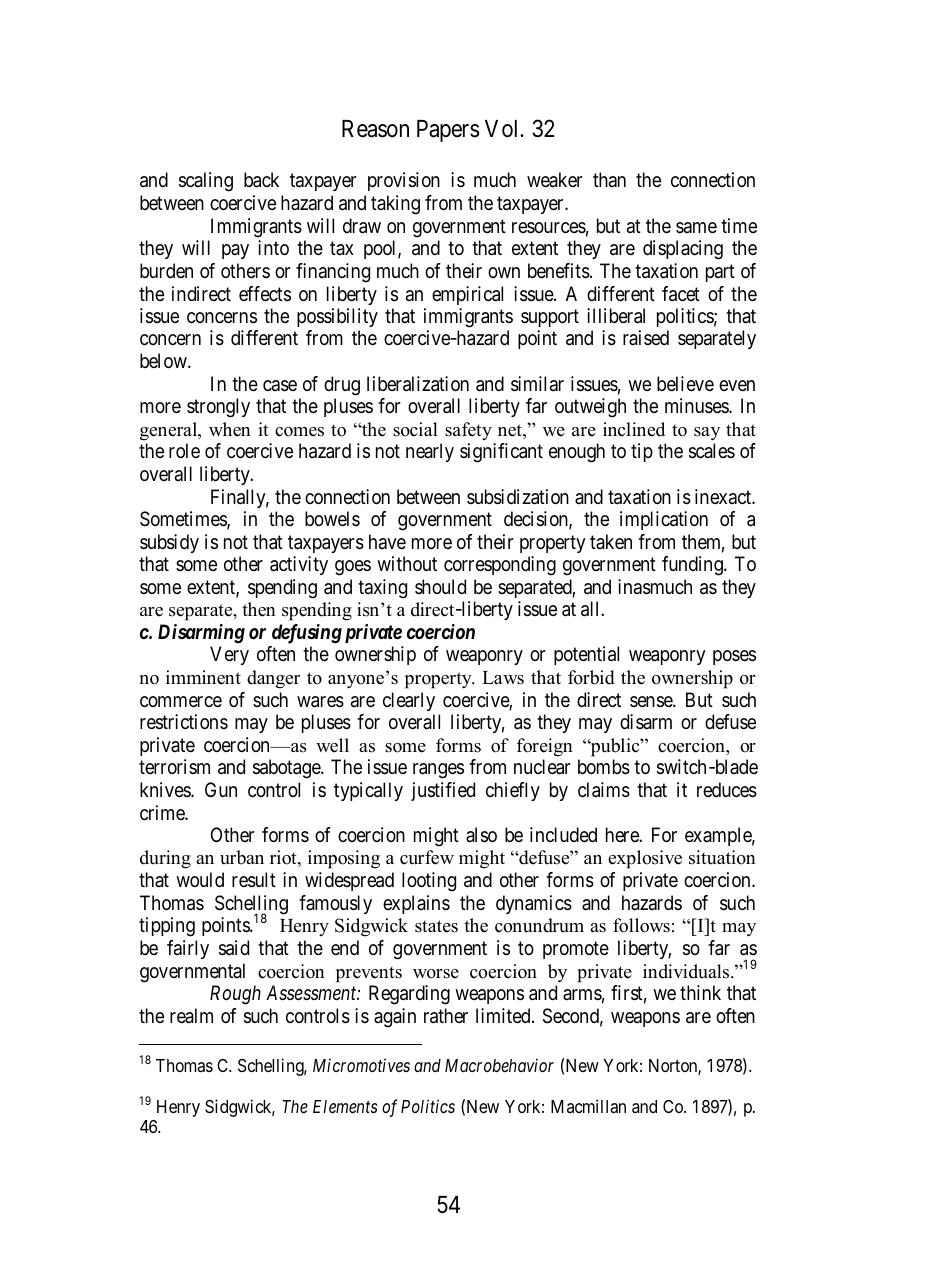  Describe the element at coordinates (427, 857) in the document. I see `curfew` at that location.
